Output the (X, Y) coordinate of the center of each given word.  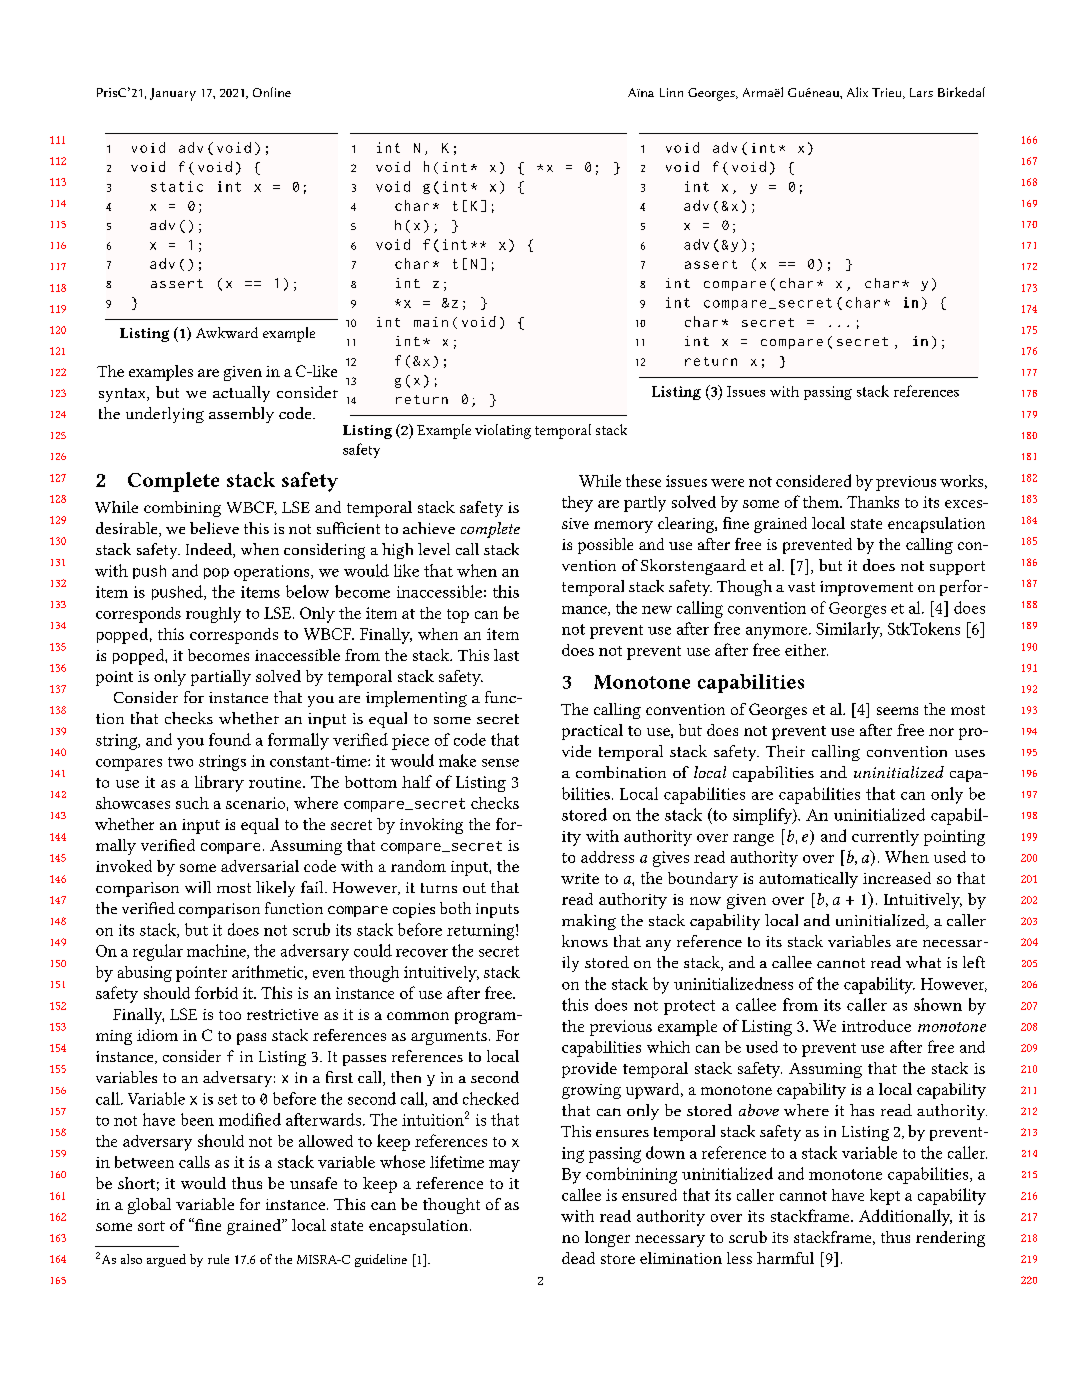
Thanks (873, 502)
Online (272, 92)
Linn (671, 92)
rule (218, 1259)
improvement (866, 588)
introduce (876, 1026)
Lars (921, 92)
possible (605, 546)
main (431, 322)
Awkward (227, 332)
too (230, 1015)
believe (214, 528)
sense (500, 763)
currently (885, 838)
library (219, 783)
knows (585, 941)
